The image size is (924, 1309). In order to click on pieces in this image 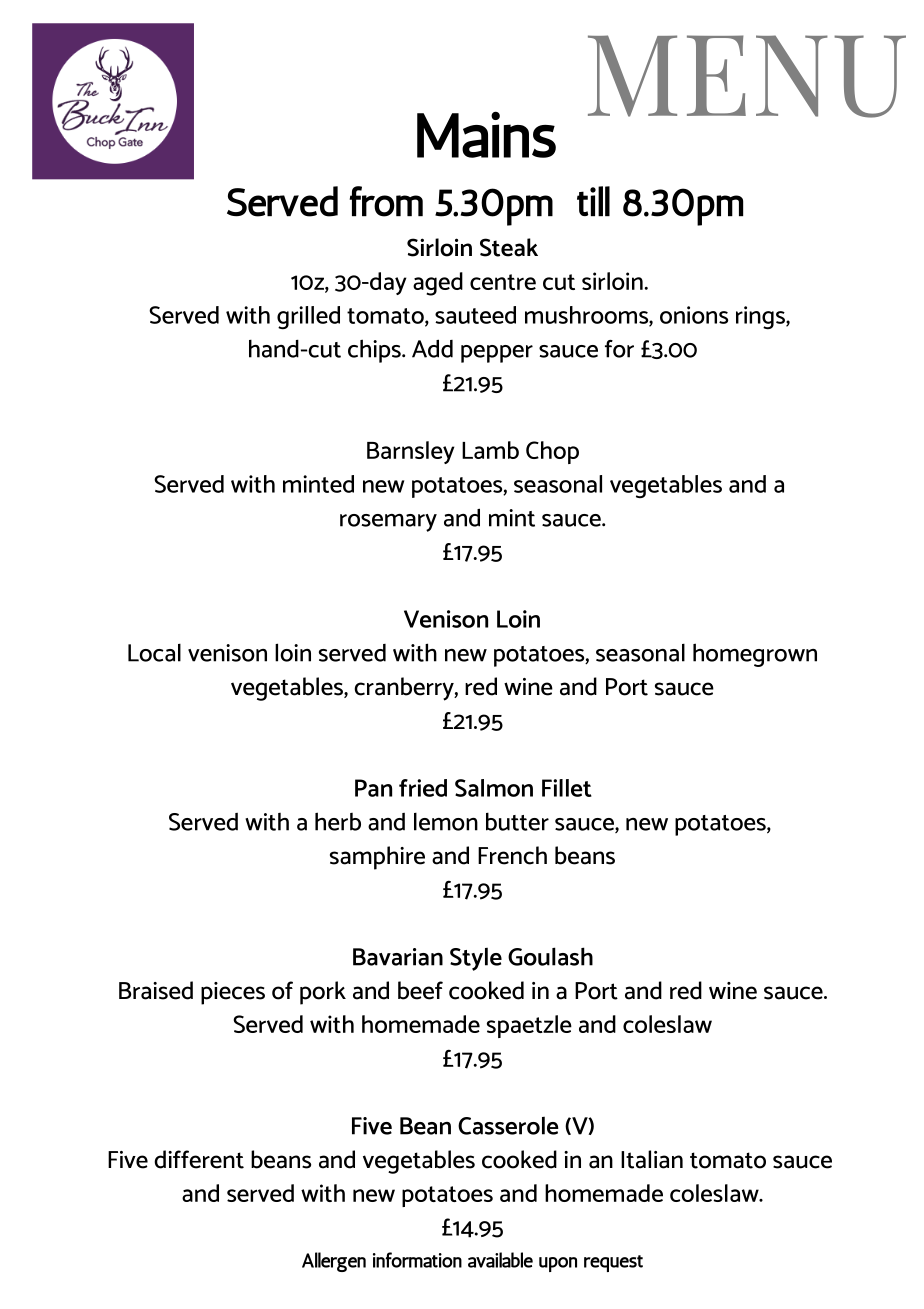, I will do `click(233, 993)`.
